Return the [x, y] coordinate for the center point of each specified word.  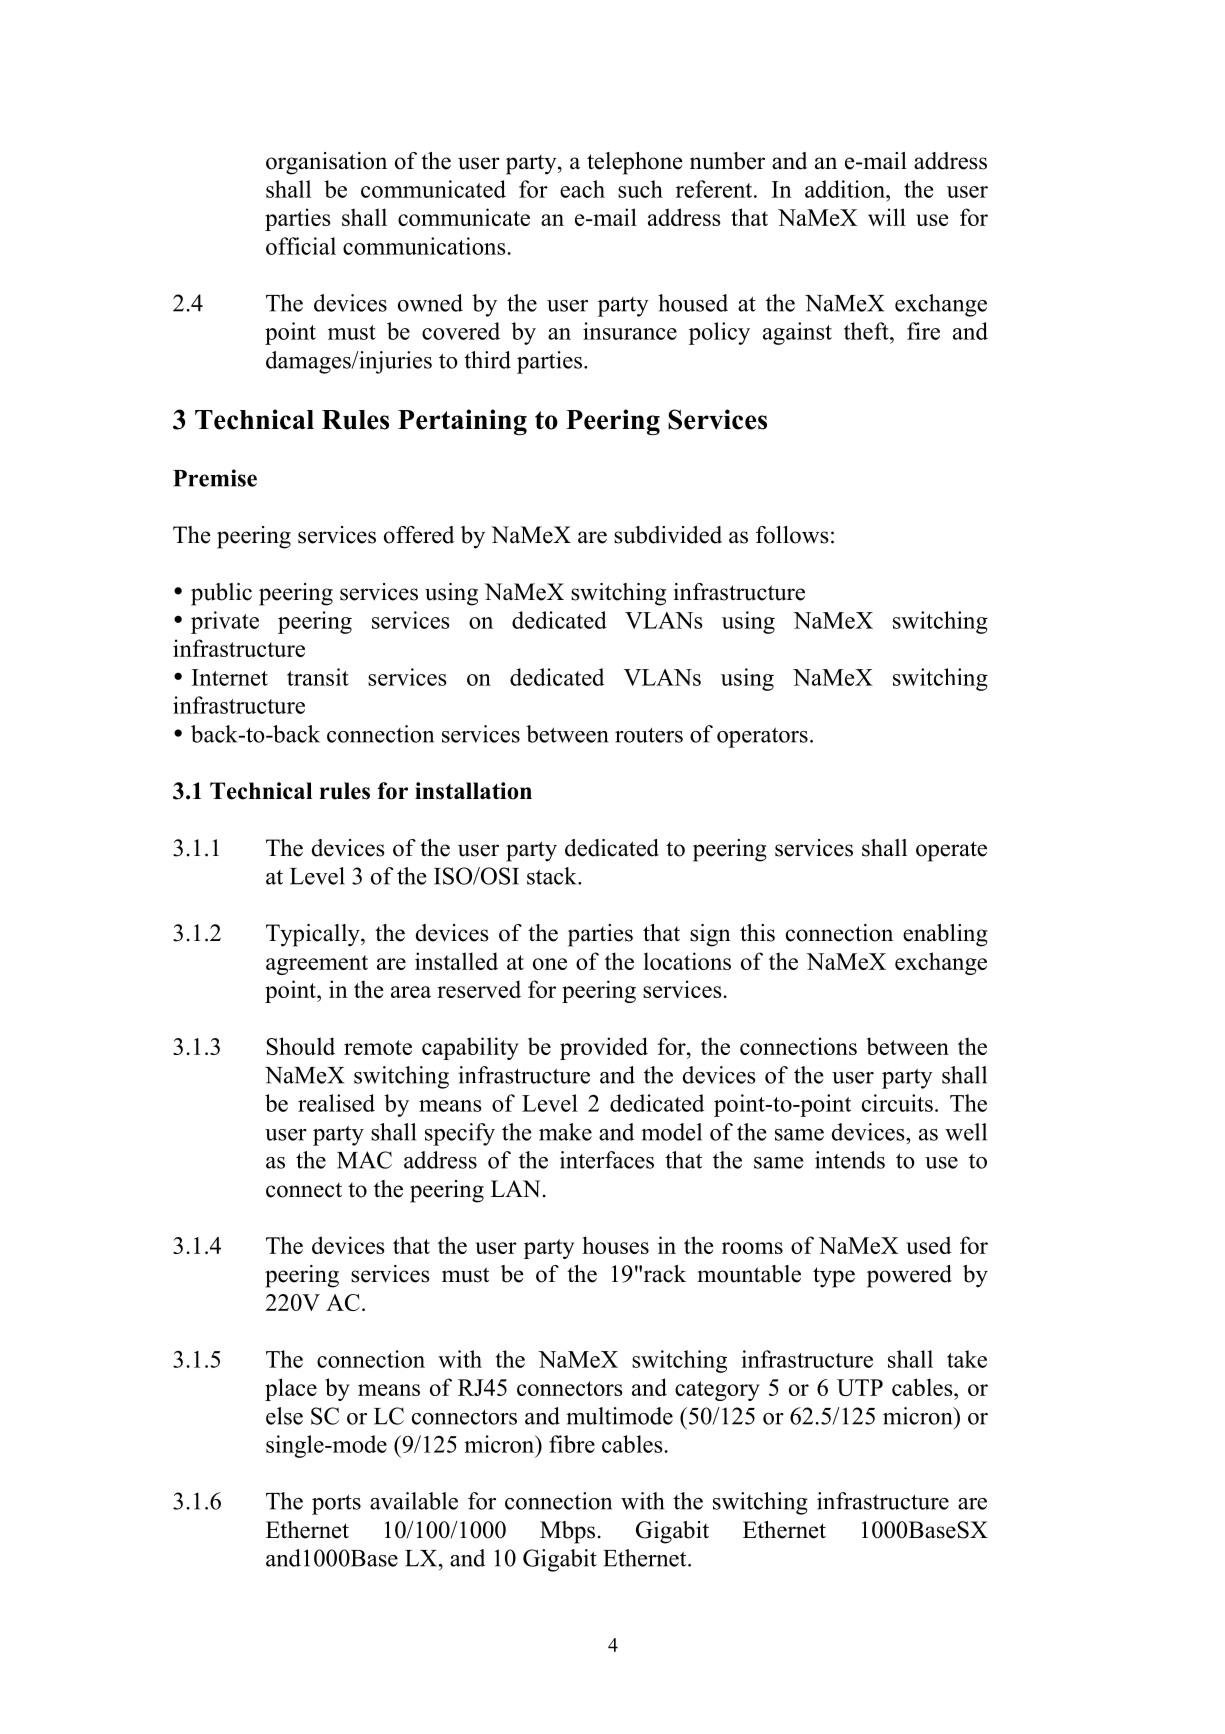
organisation [326, 163]
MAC [364, 1160]
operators [762, 737]
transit [318, 677]
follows [792, 535]
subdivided [668, 535]
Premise [215, 478]
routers [649, 735]
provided [604, 1048]
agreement [317, 965]
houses [616, 1245]
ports [336, 1504]
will [887, 217]
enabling [945, 935]
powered [909, 1276]
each [582, 189]
